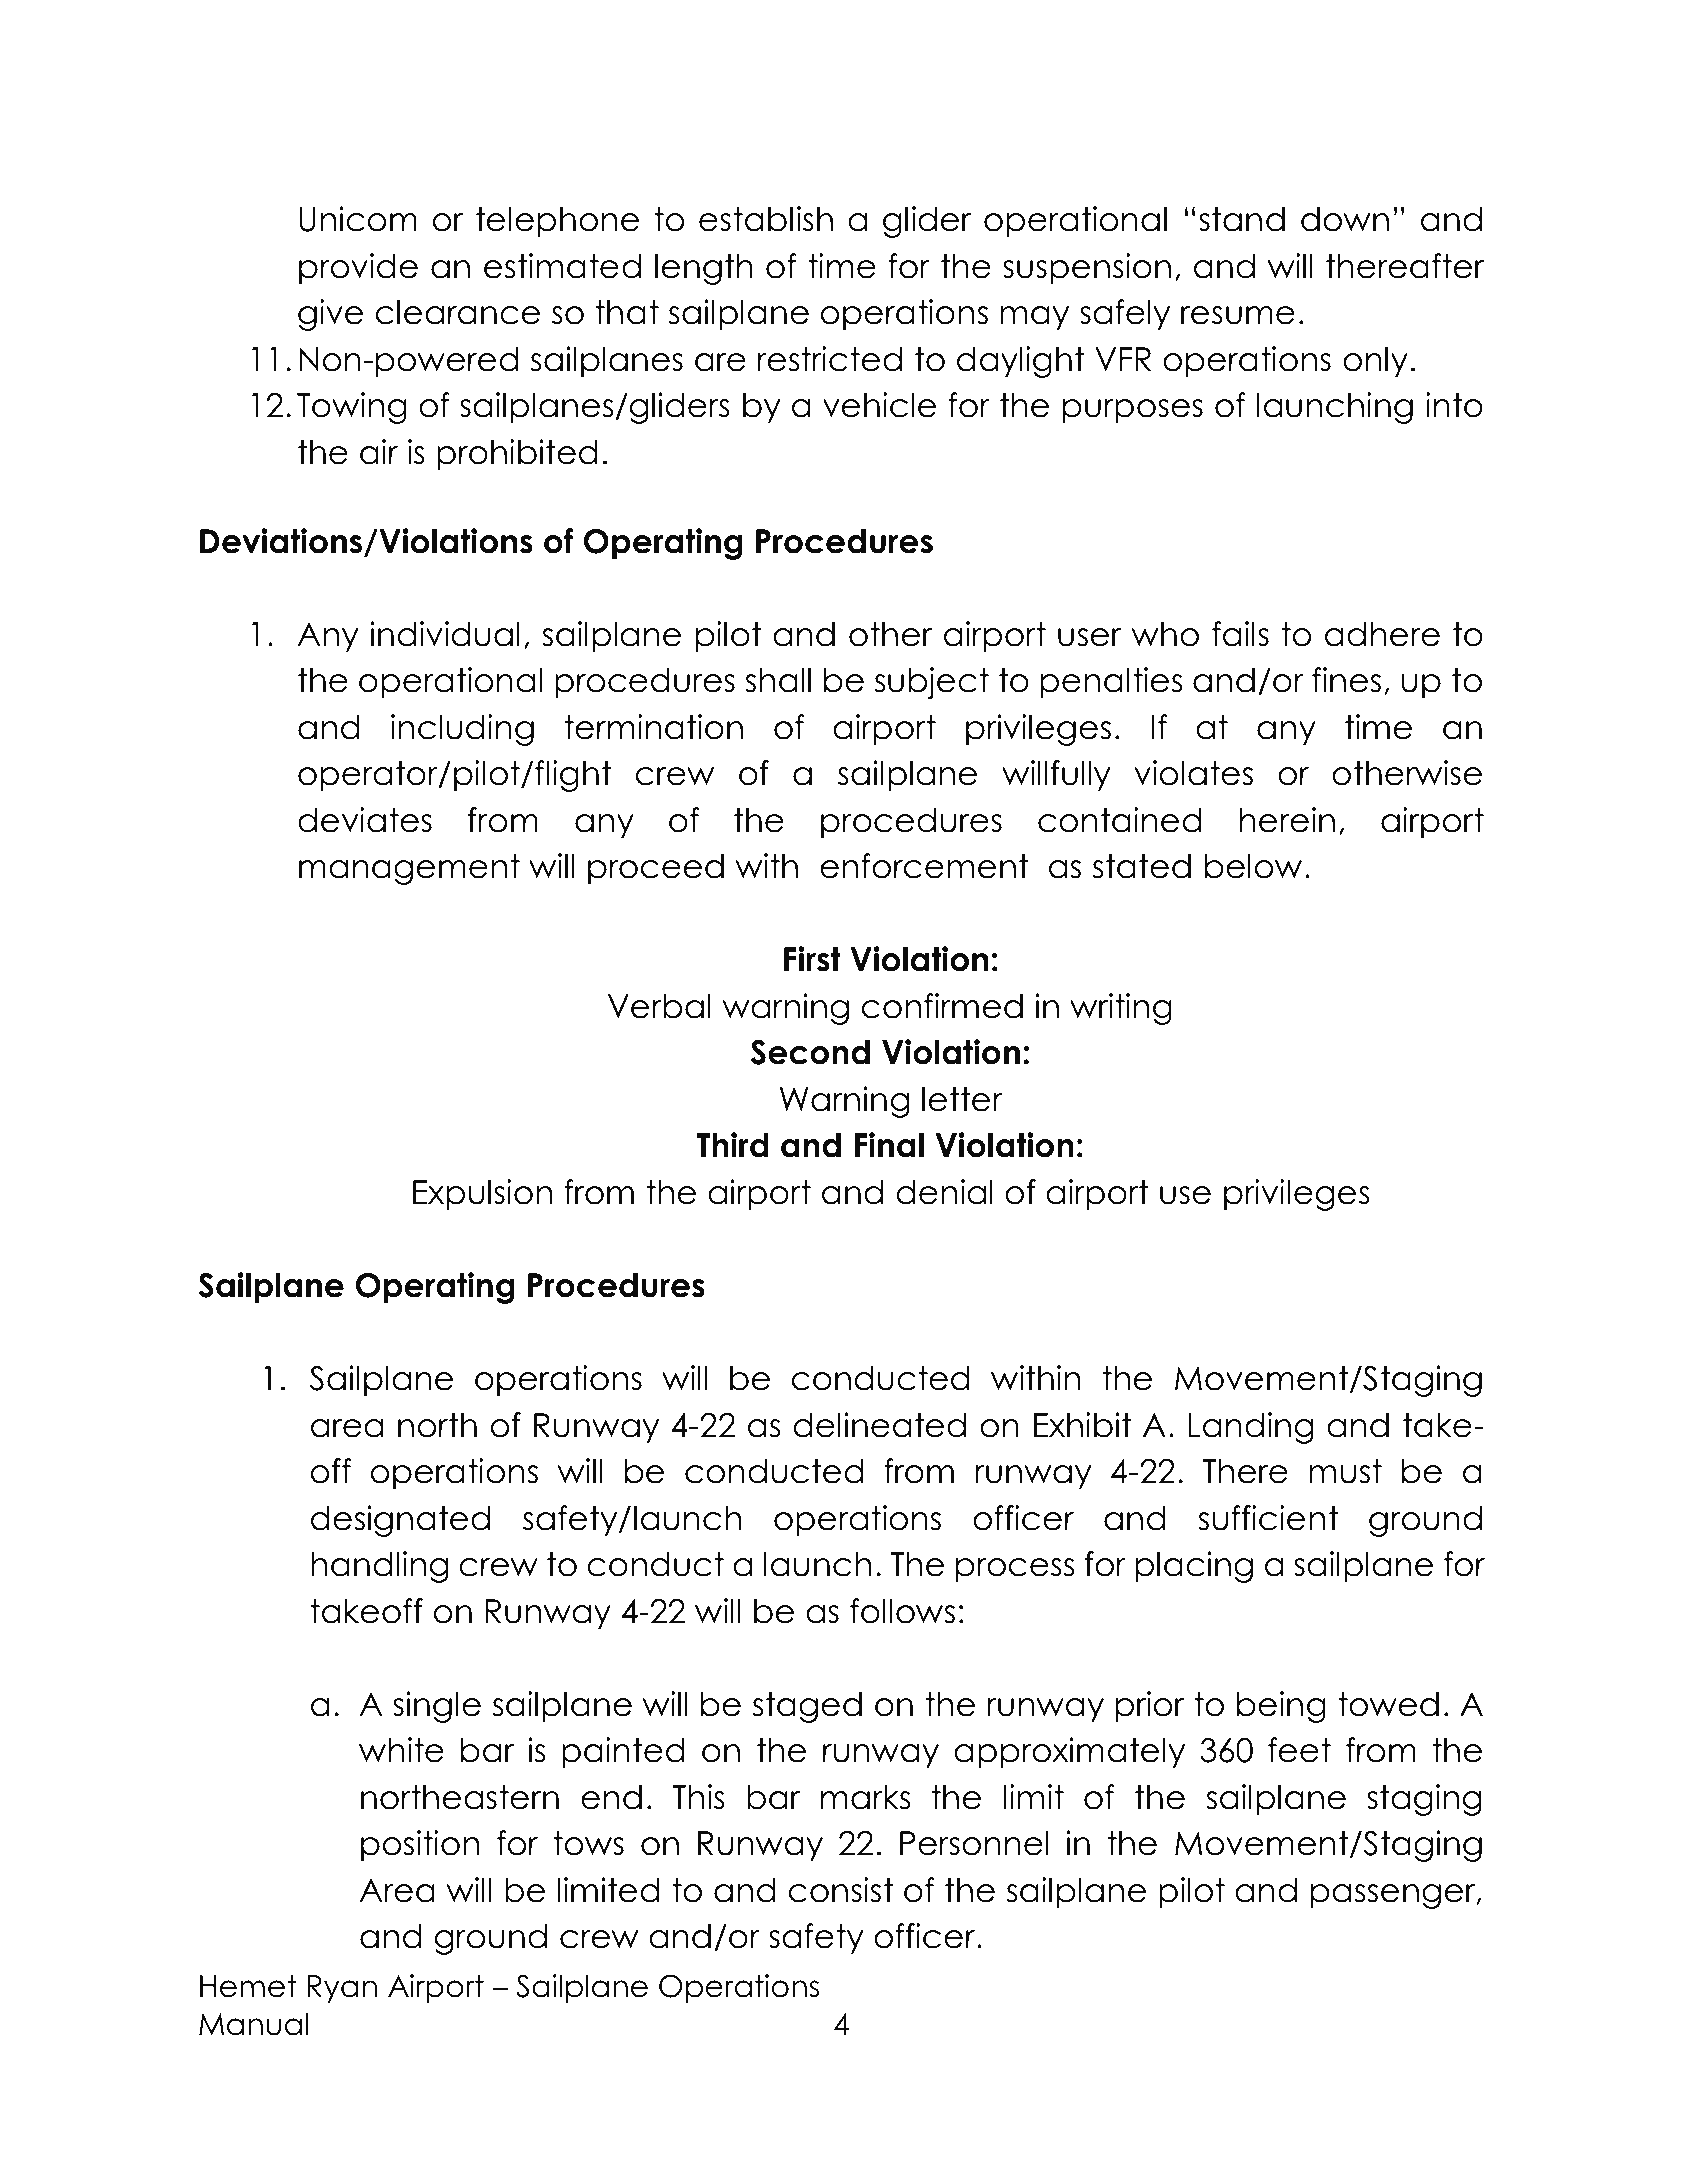 This document has height=2177, width=1682. What do you see at coordinates (342, 1989) in the document?
I see `Ryan` at bounding box center [342, 1989].
